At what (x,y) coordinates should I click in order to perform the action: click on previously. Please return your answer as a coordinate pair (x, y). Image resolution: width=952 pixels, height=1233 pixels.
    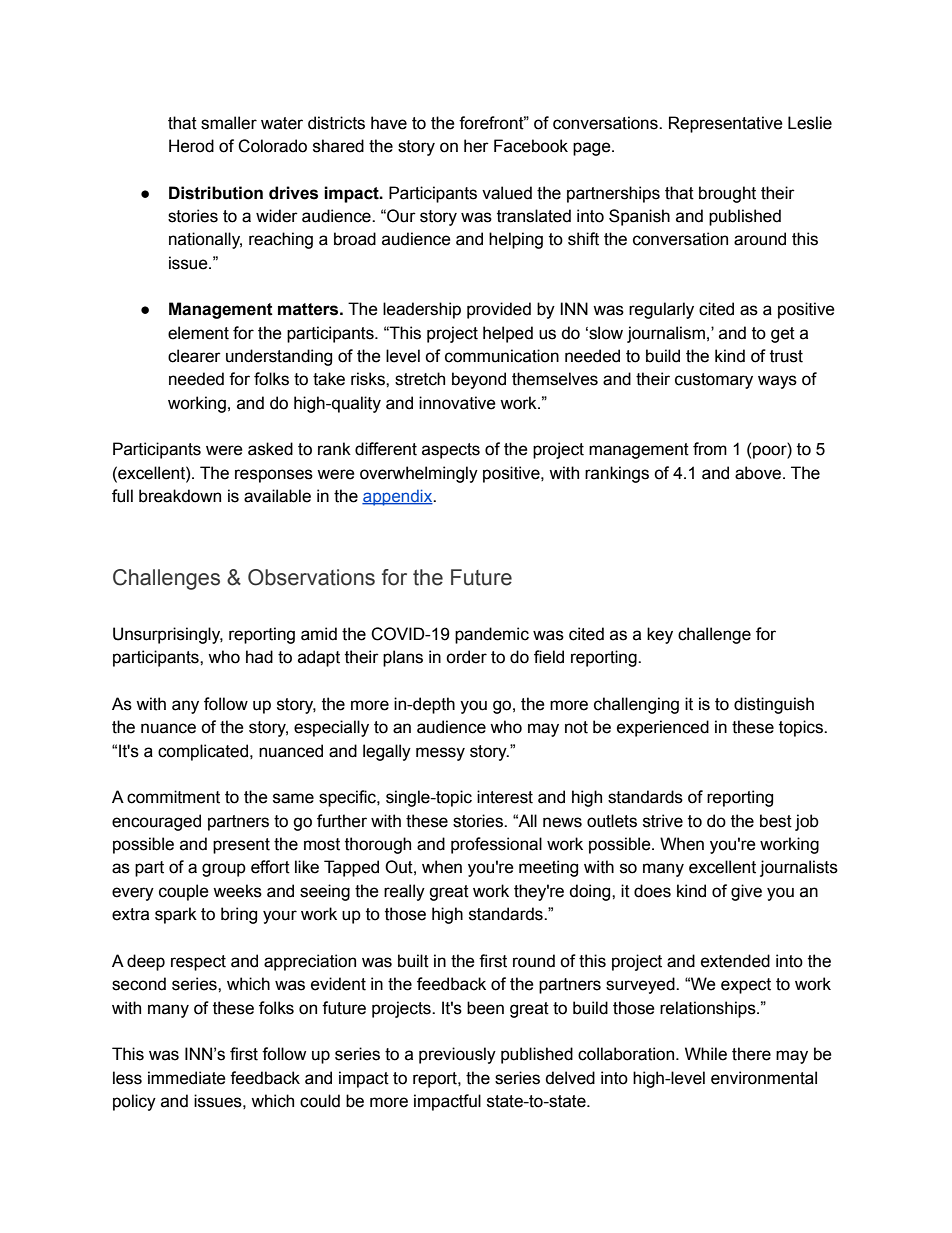
    Looking at the image, I should click on (457, 1055).
